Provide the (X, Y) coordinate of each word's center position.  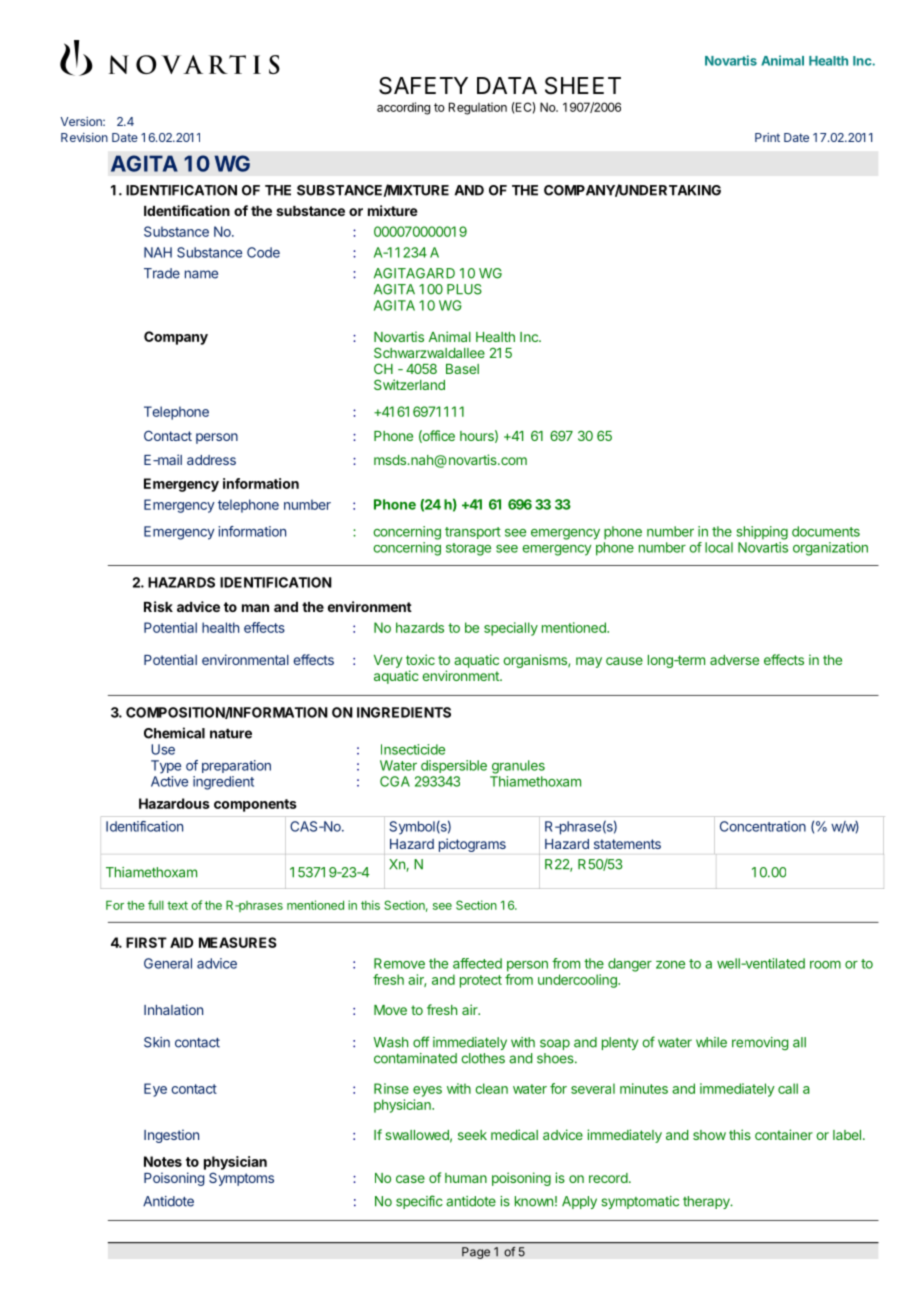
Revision (84, 137)
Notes (163, 1161)
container (784, 1134)
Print (767, 137)
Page (476, 1253)
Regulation (478, 108)
